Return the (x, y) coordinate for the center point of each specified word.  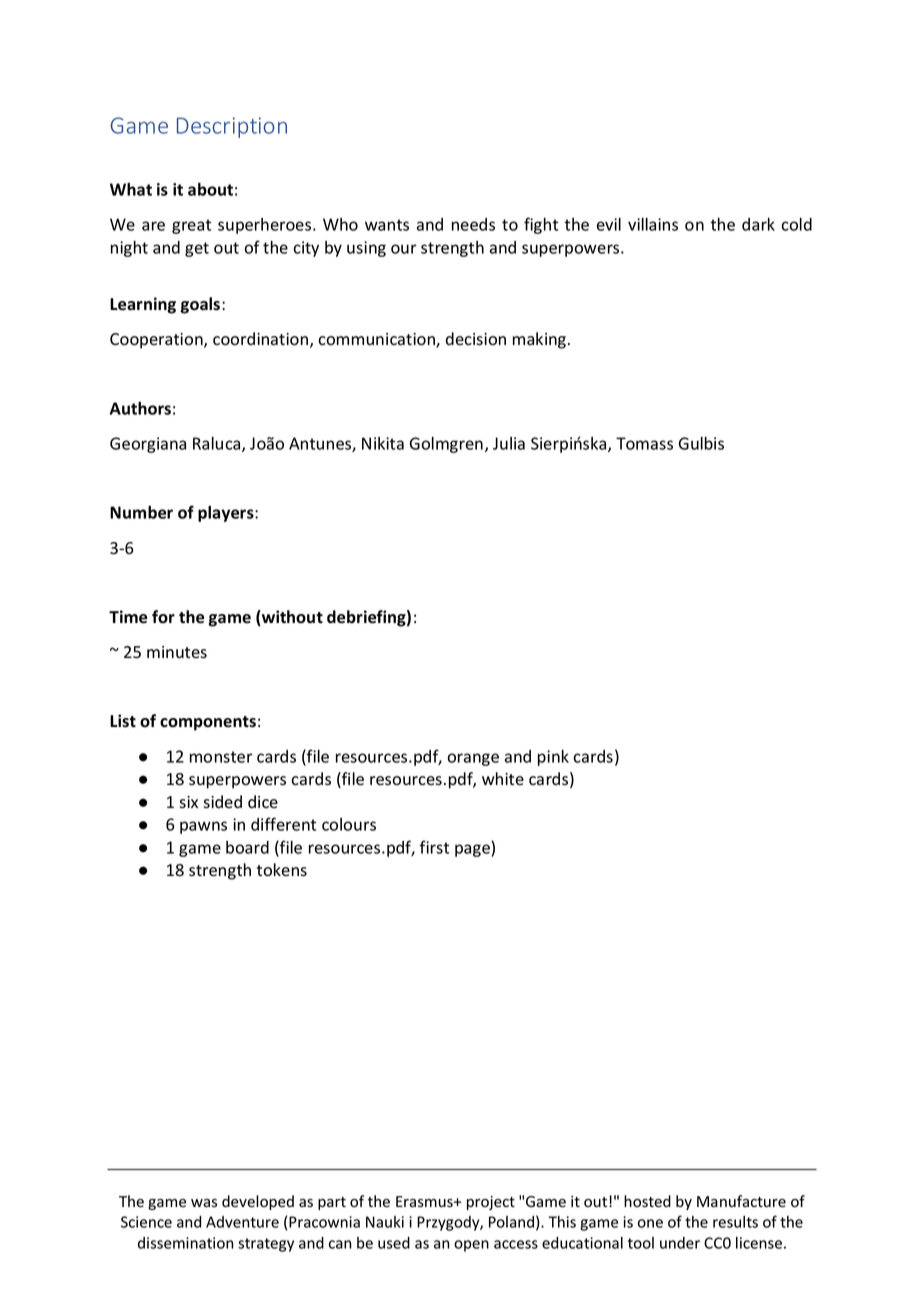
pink (553, 758)
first (434, 847)
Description (232, 127)
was (204, 1203)
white (503, 778)
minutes (177, 652)
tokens (282, 870)
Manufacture (741, 1201)
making (541, 340)
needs (473, 224)
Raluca (218, 444)
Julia (509, 443)
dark (758, 224)
